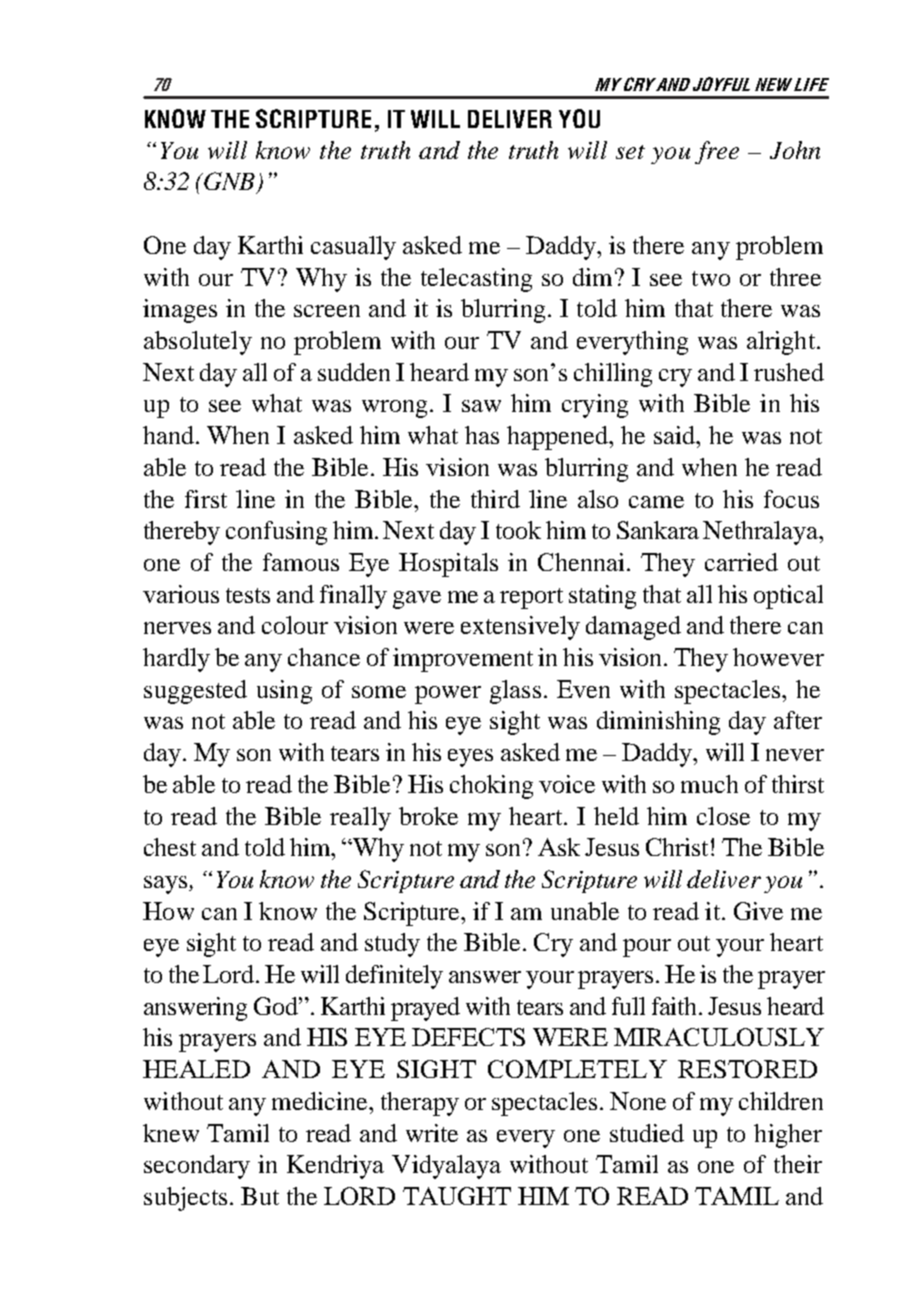  I want to click on free, so click(717, 152).
